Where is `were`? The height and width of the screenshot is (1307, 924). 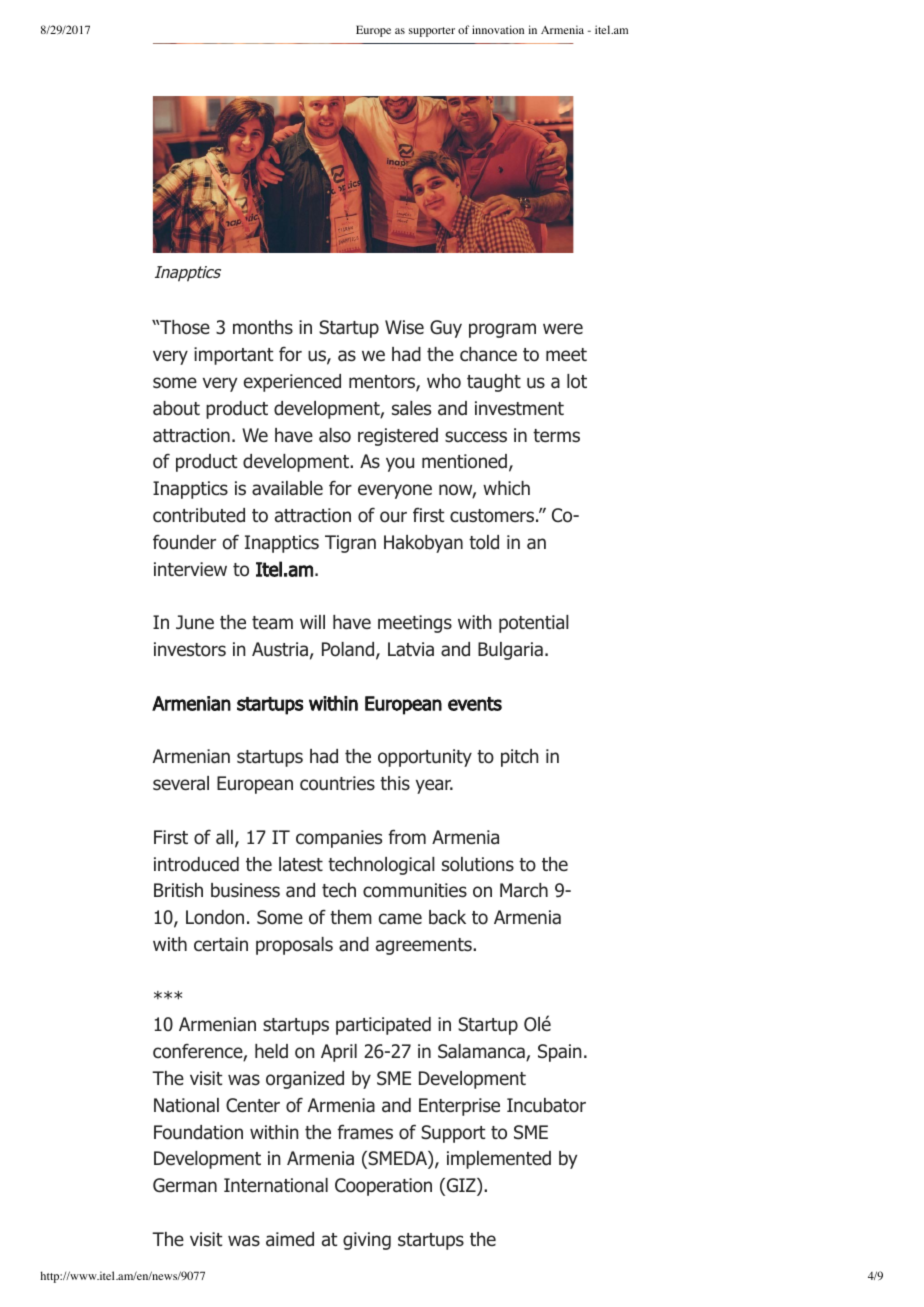 were is located at coordinates (563, 328).
